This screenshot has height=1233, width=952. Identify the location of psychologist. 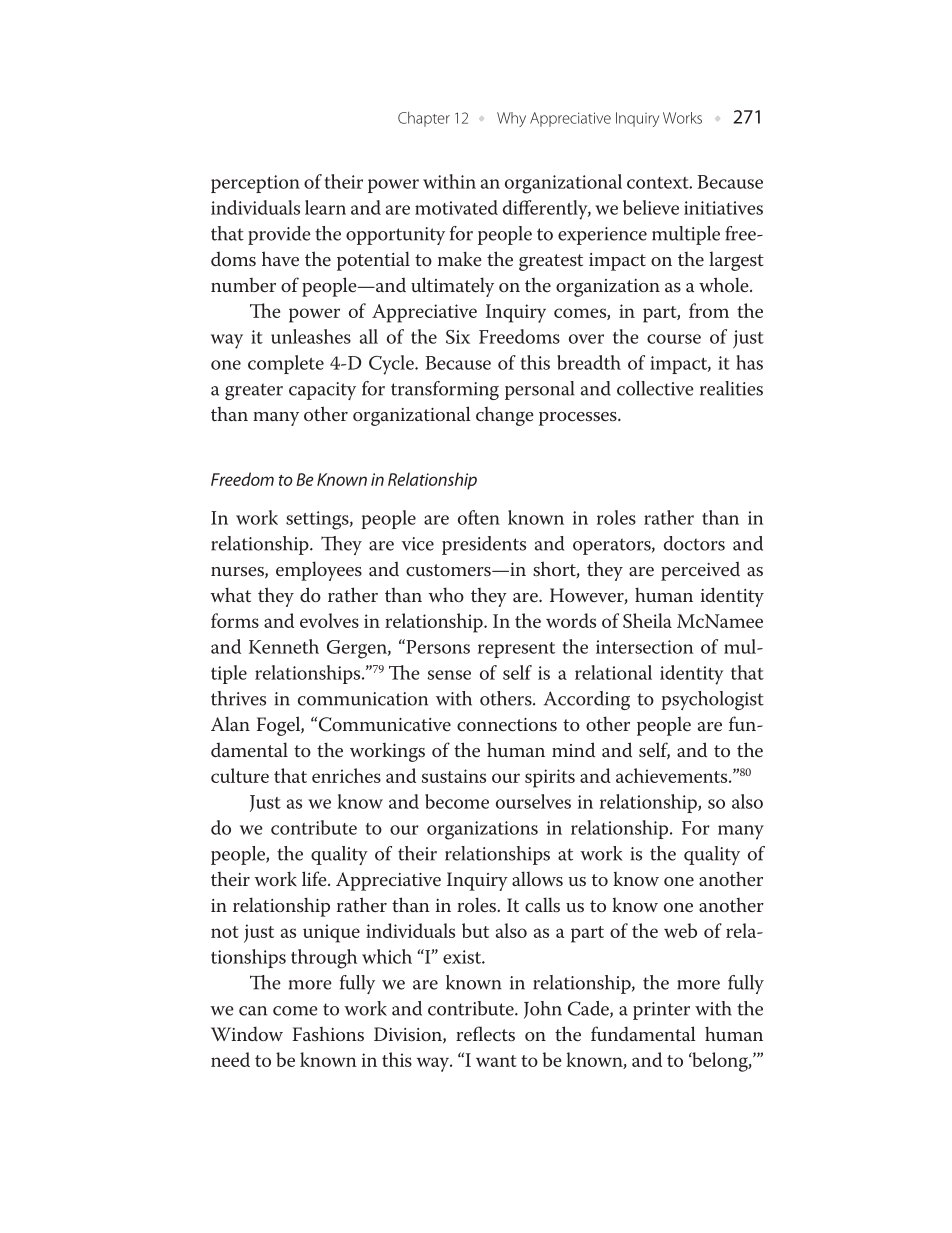
(712, 700).
